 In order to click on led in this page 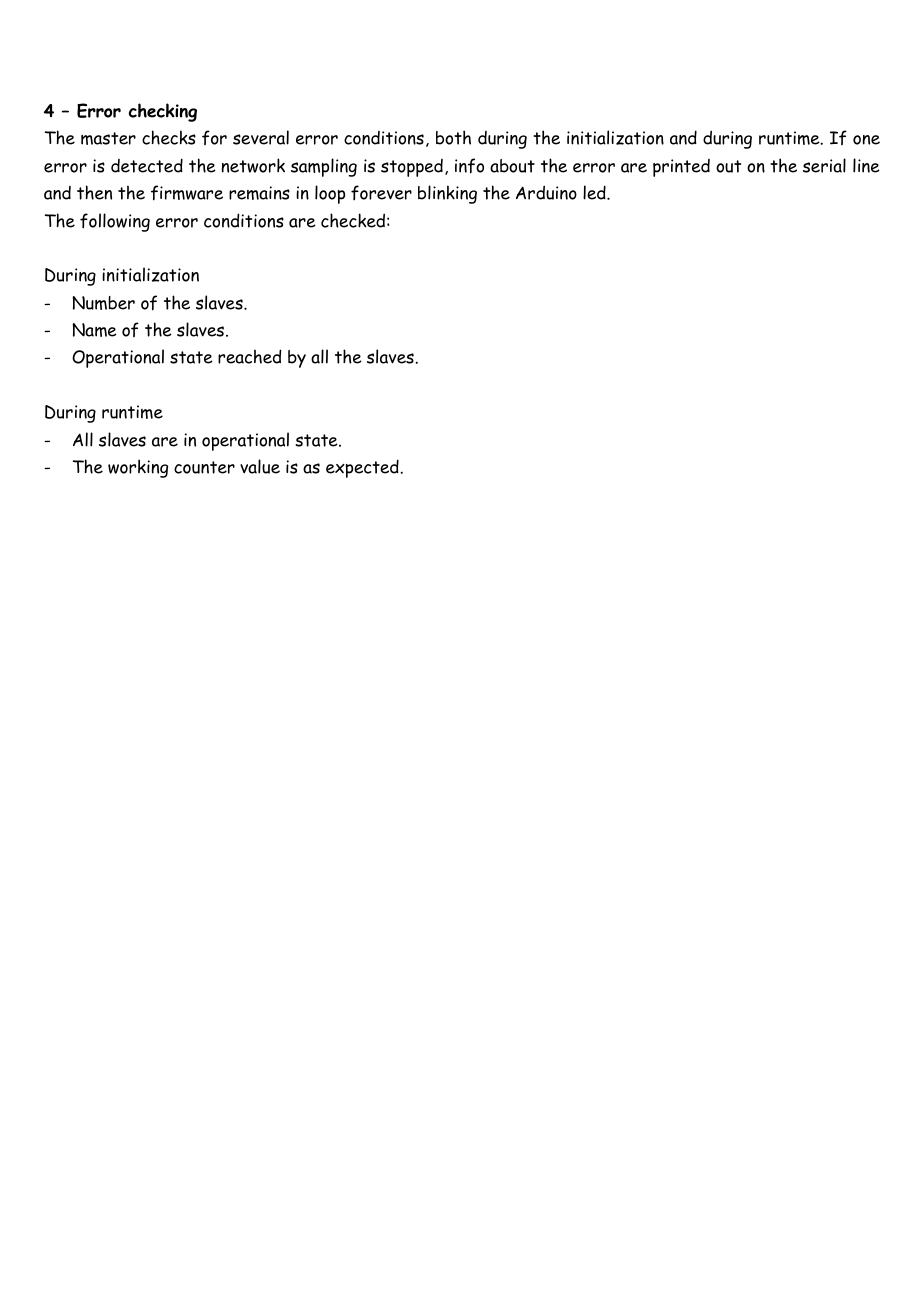, I will do `click(595, 192)`.
